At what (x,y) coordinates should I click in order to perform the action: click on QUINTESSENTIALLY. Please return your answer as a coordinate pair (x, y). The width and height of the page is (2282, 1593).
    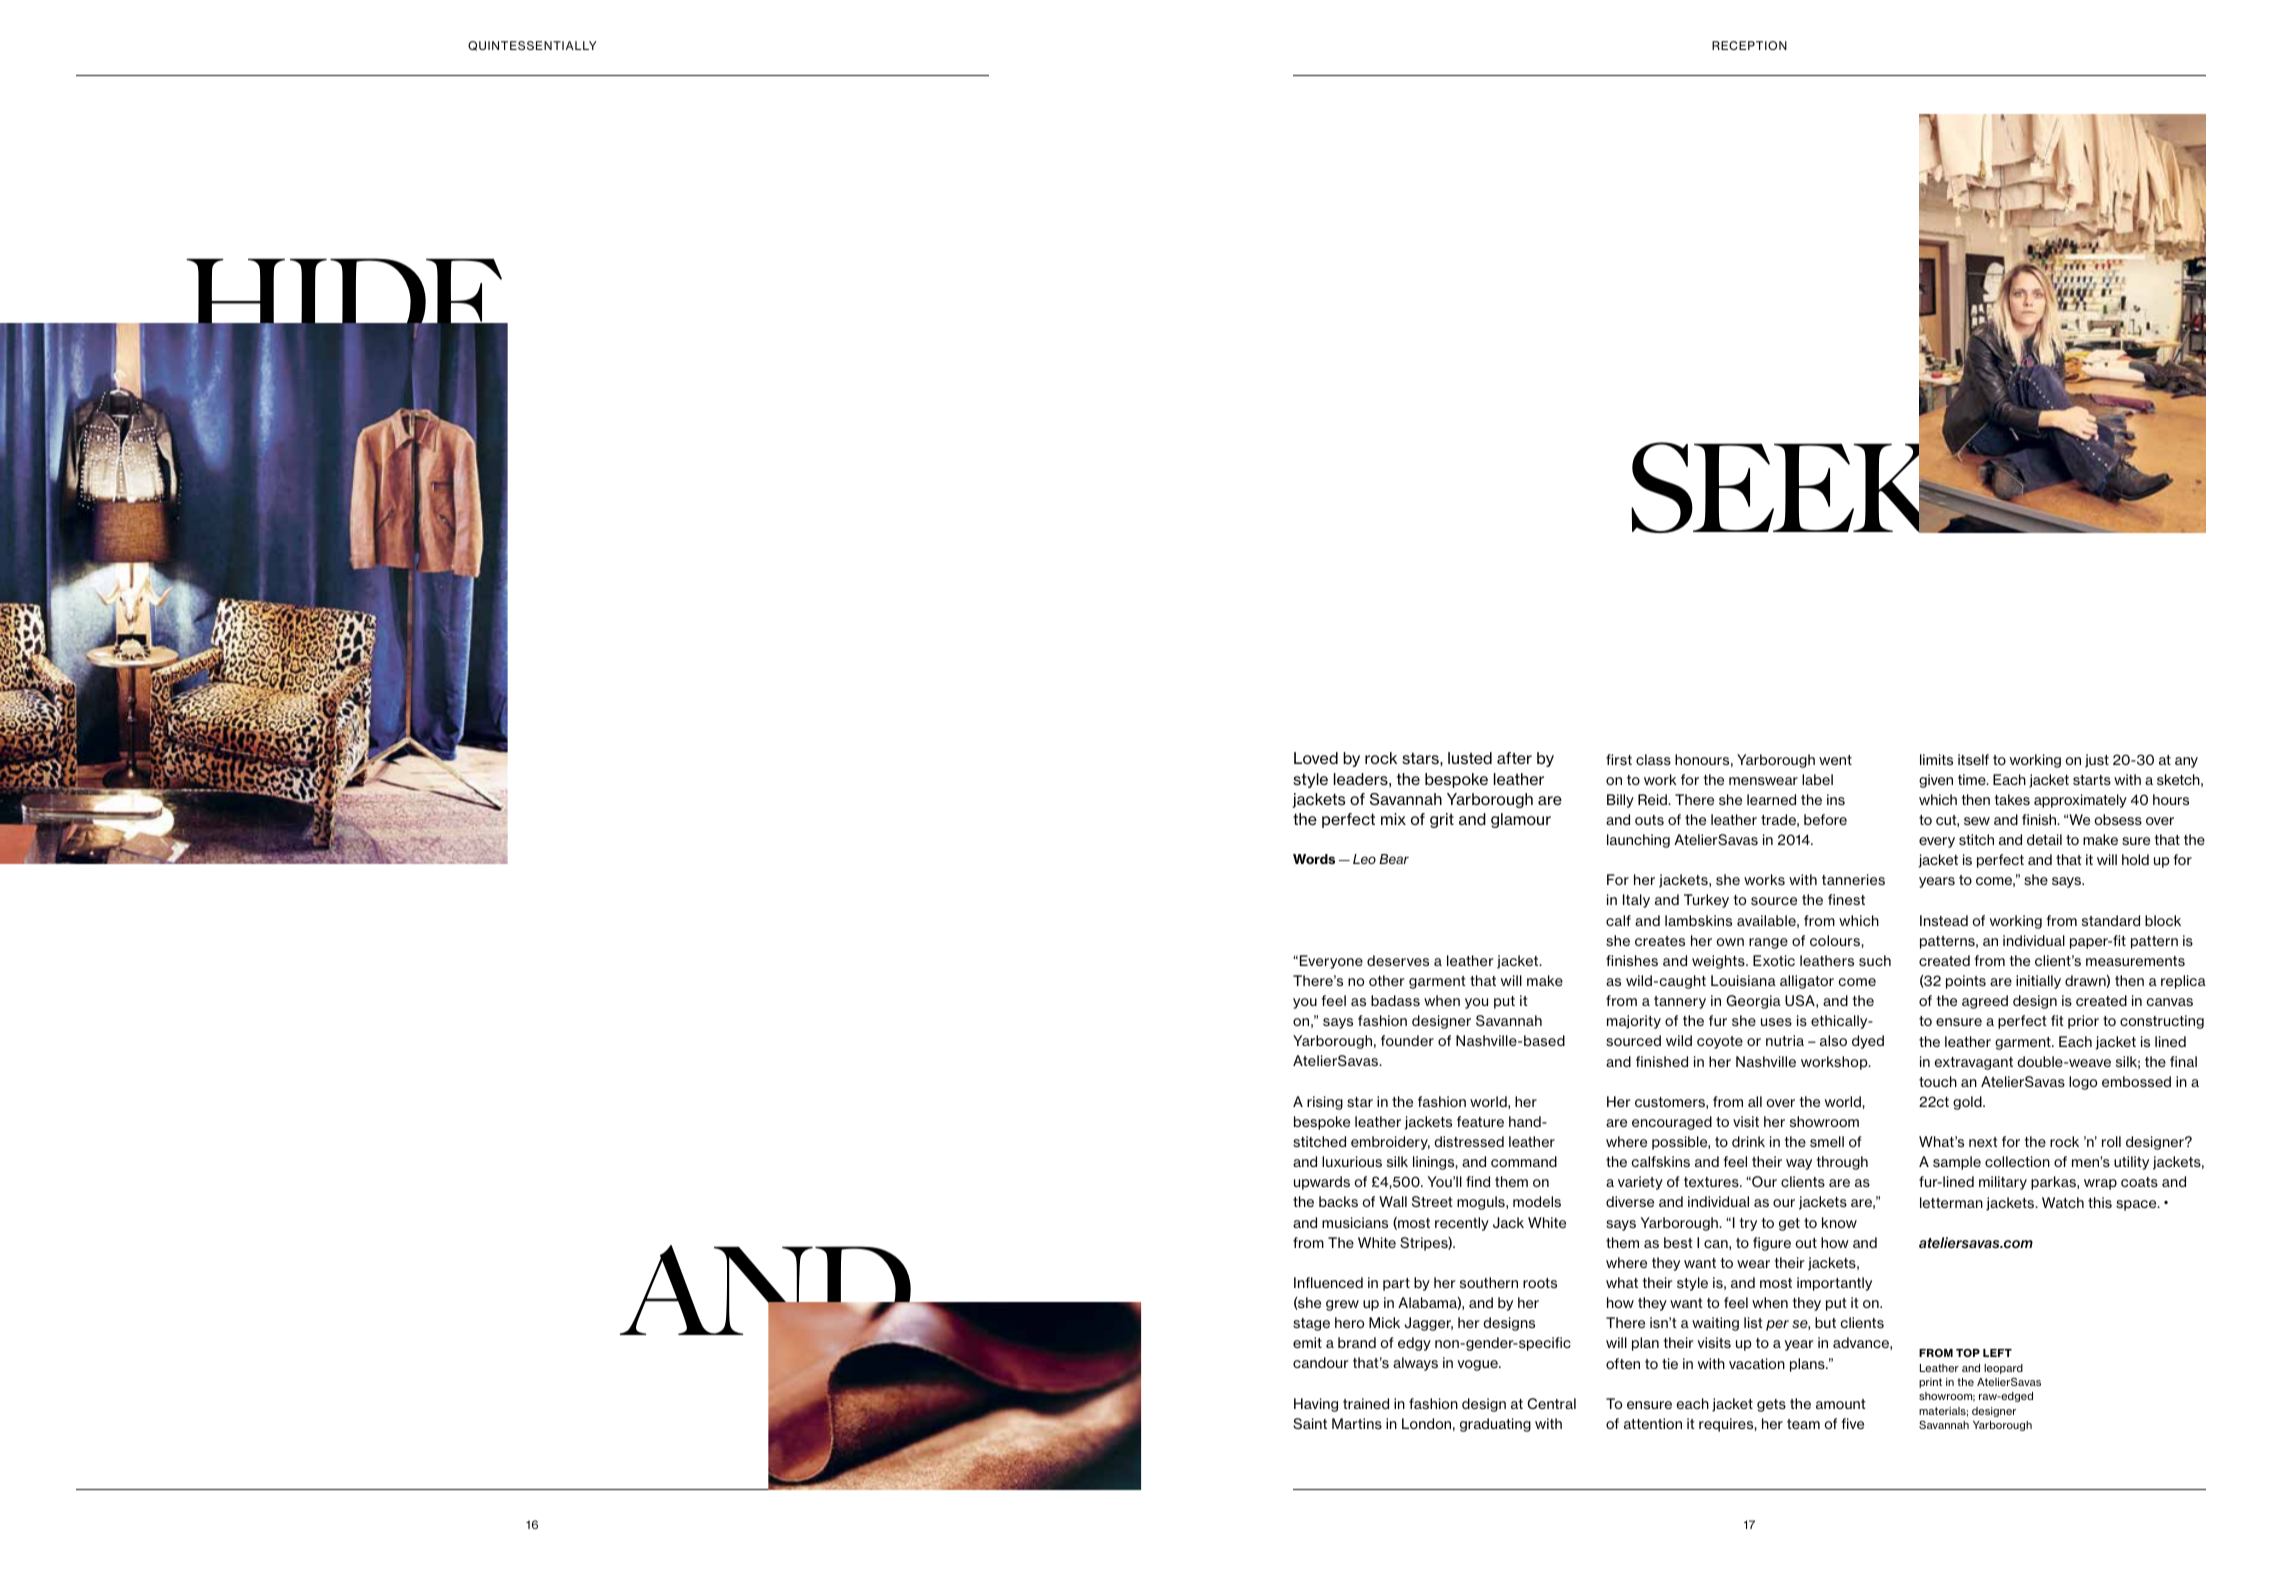
    Looking at the image, I should click on (532, 46).
